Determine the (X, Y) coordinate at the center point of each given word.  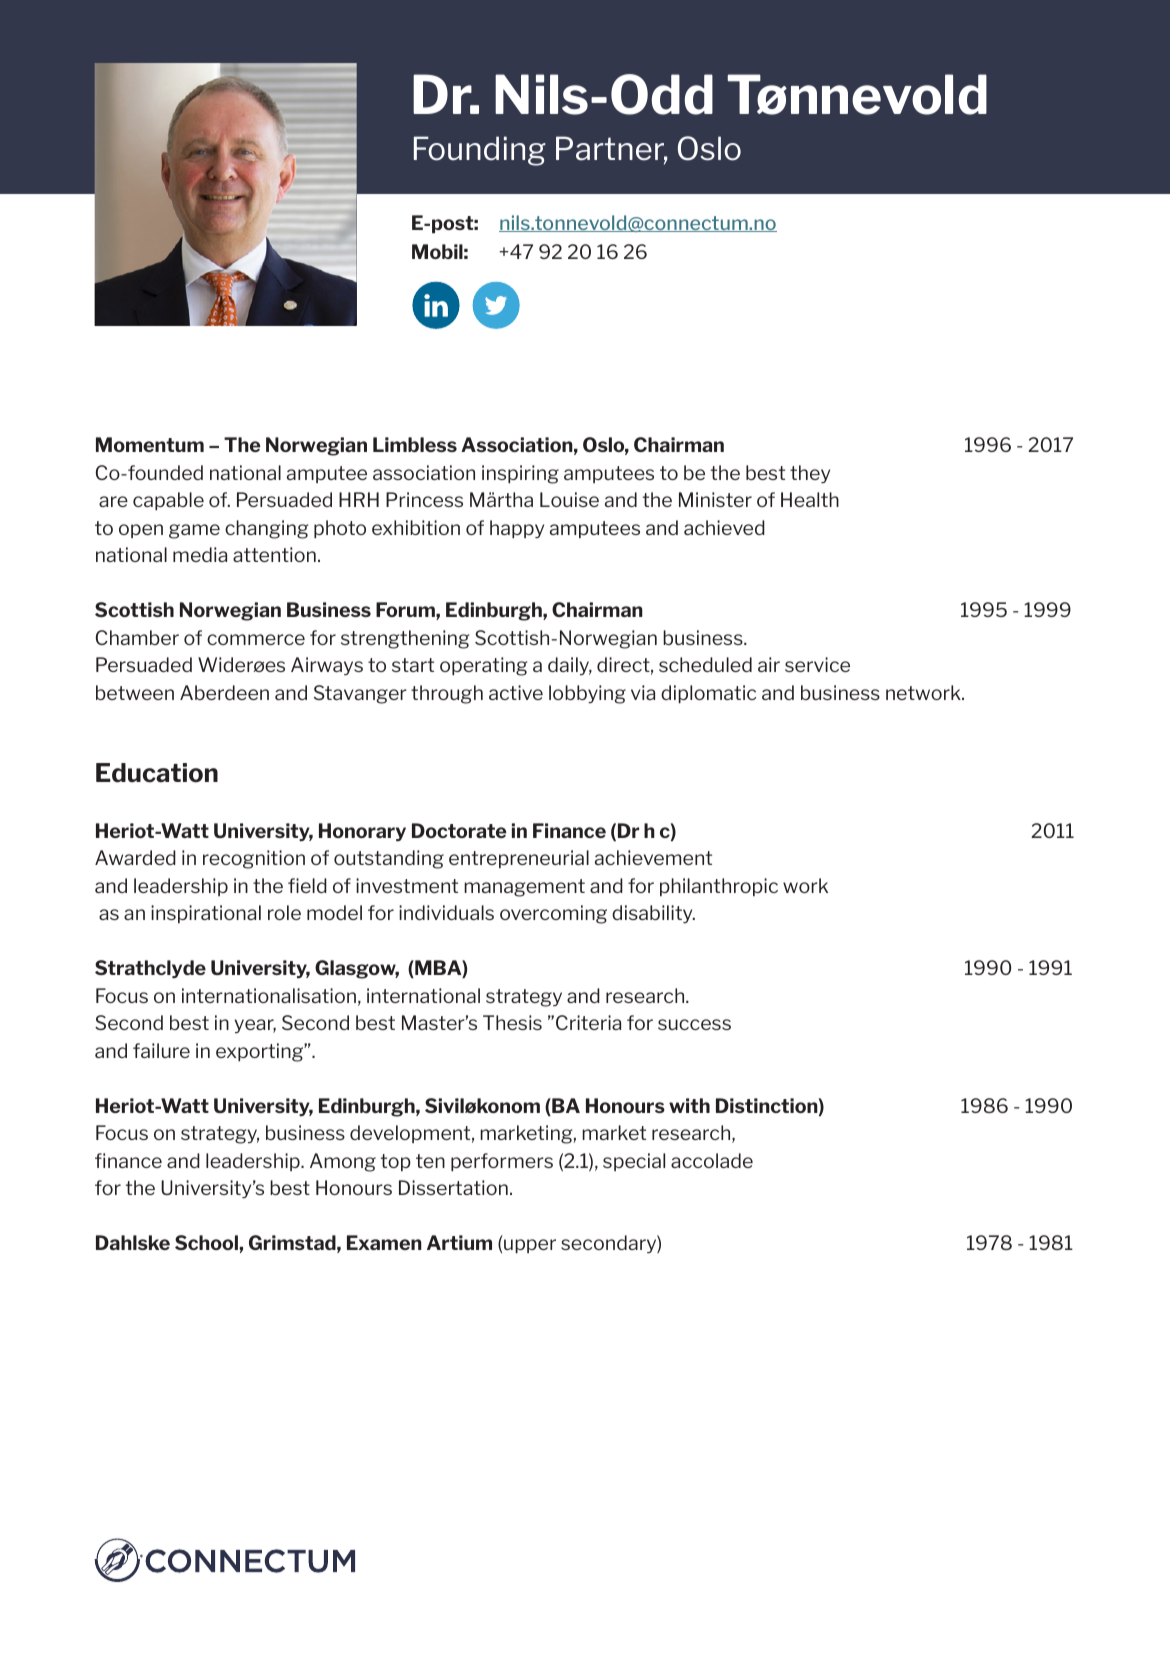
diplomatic (708, 694)
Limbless (415, 444)
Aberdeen (224, 692)
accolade (712, 1160)
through (447, 694)
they (810, 474)
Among (343, 1162)
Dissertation (453, 1187)
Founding (480, 151)
